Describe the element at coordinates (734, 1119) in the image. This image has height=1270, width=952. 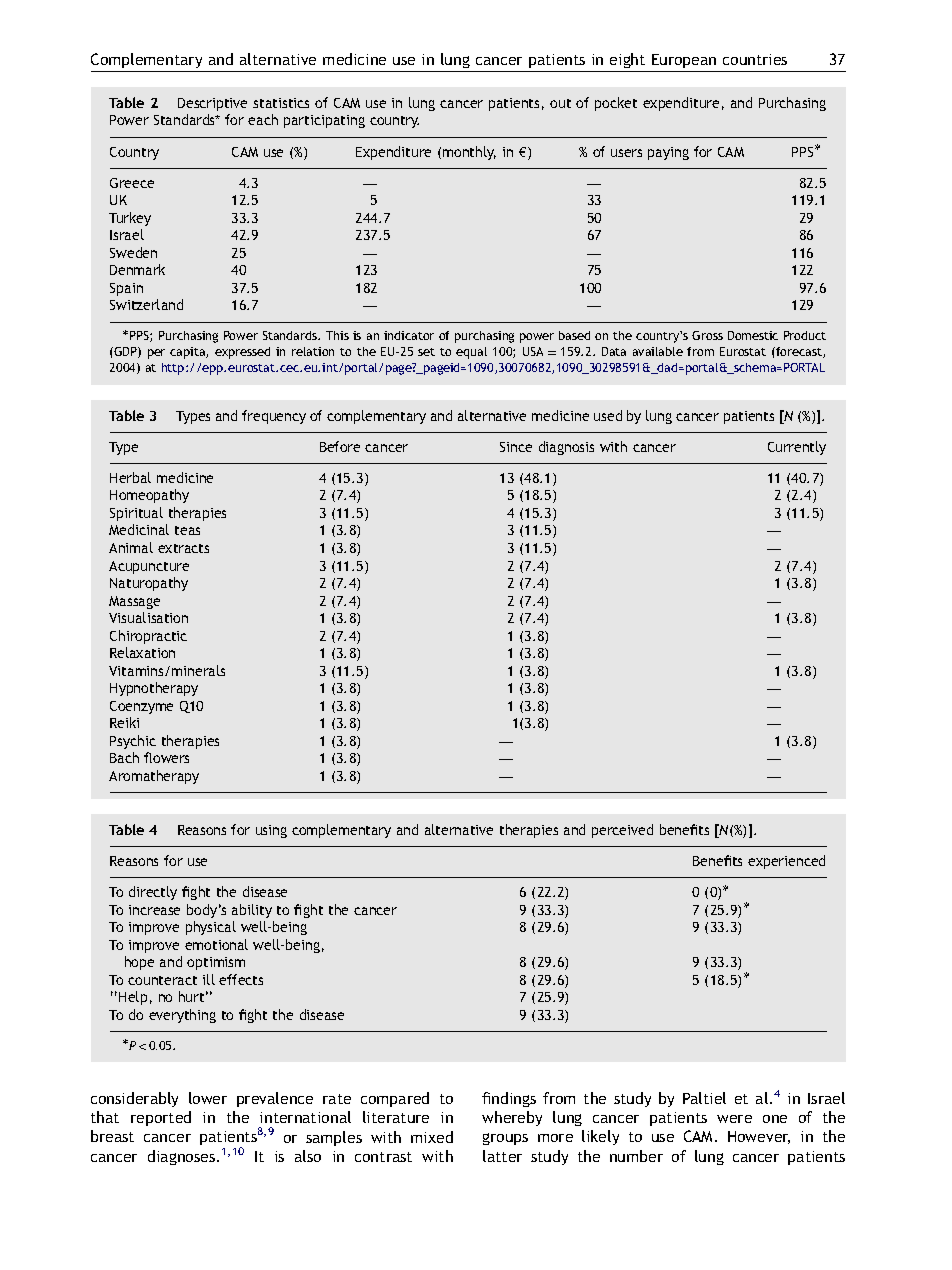
I see `were` at that location.
